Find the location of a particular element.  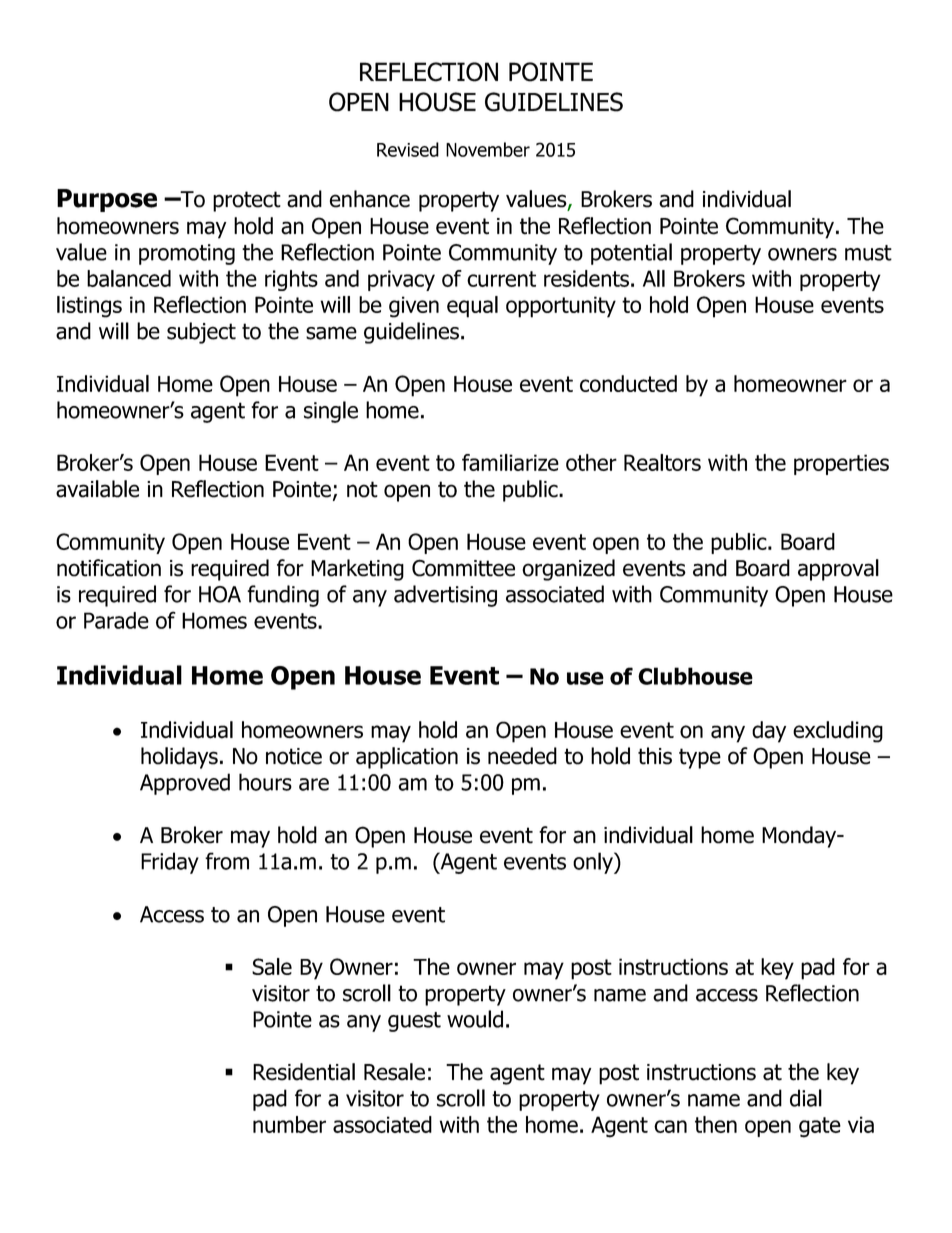

dial is located at coordinates (806, 1098).
